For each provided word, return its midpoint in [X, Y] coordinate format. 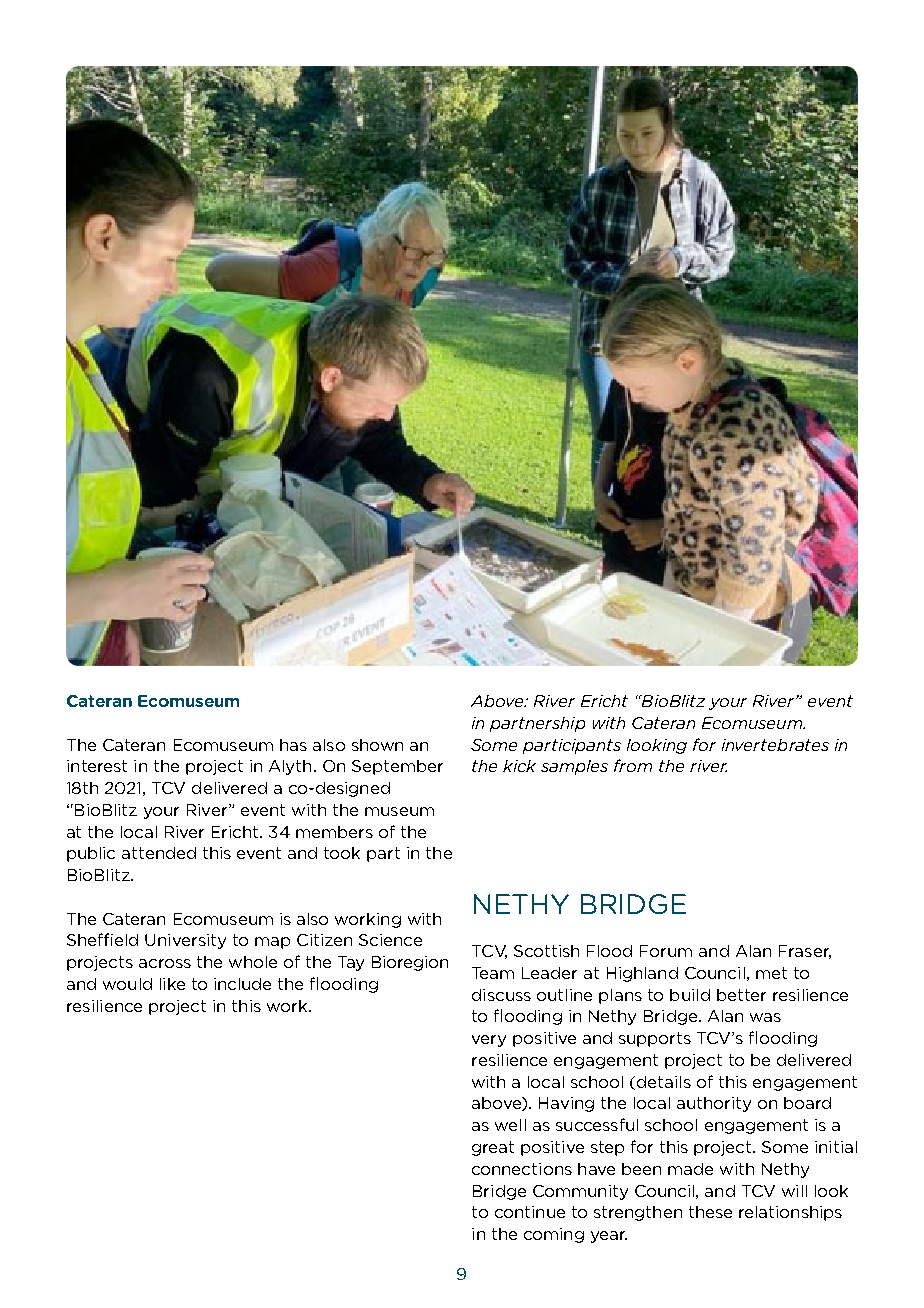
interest [97, 766]
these [710, 1212]
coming [554, 1235]
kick [519, 766]
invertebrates [775, 745]
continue [530, 1212]
